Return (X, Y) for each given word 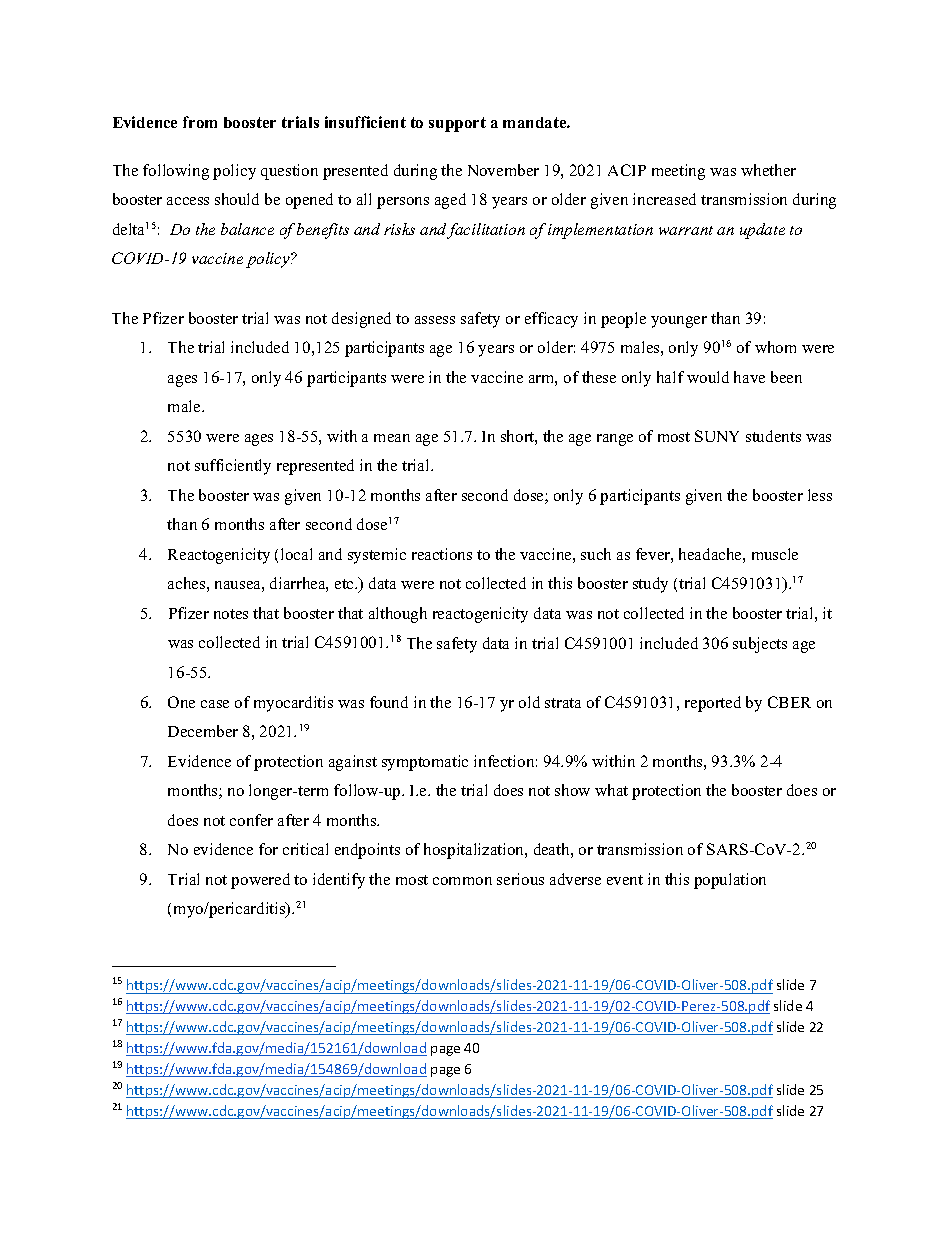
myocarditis (293, 704)
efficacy (551, 320)
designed (361, 320)
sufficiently (233, 467)
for (268, 849)
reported (713, 704)
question (289, 172)
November (503, 170)
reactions (442, 554)
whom (775, 347)
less (820, 495)
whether (768, 170)
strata (563, 703)
